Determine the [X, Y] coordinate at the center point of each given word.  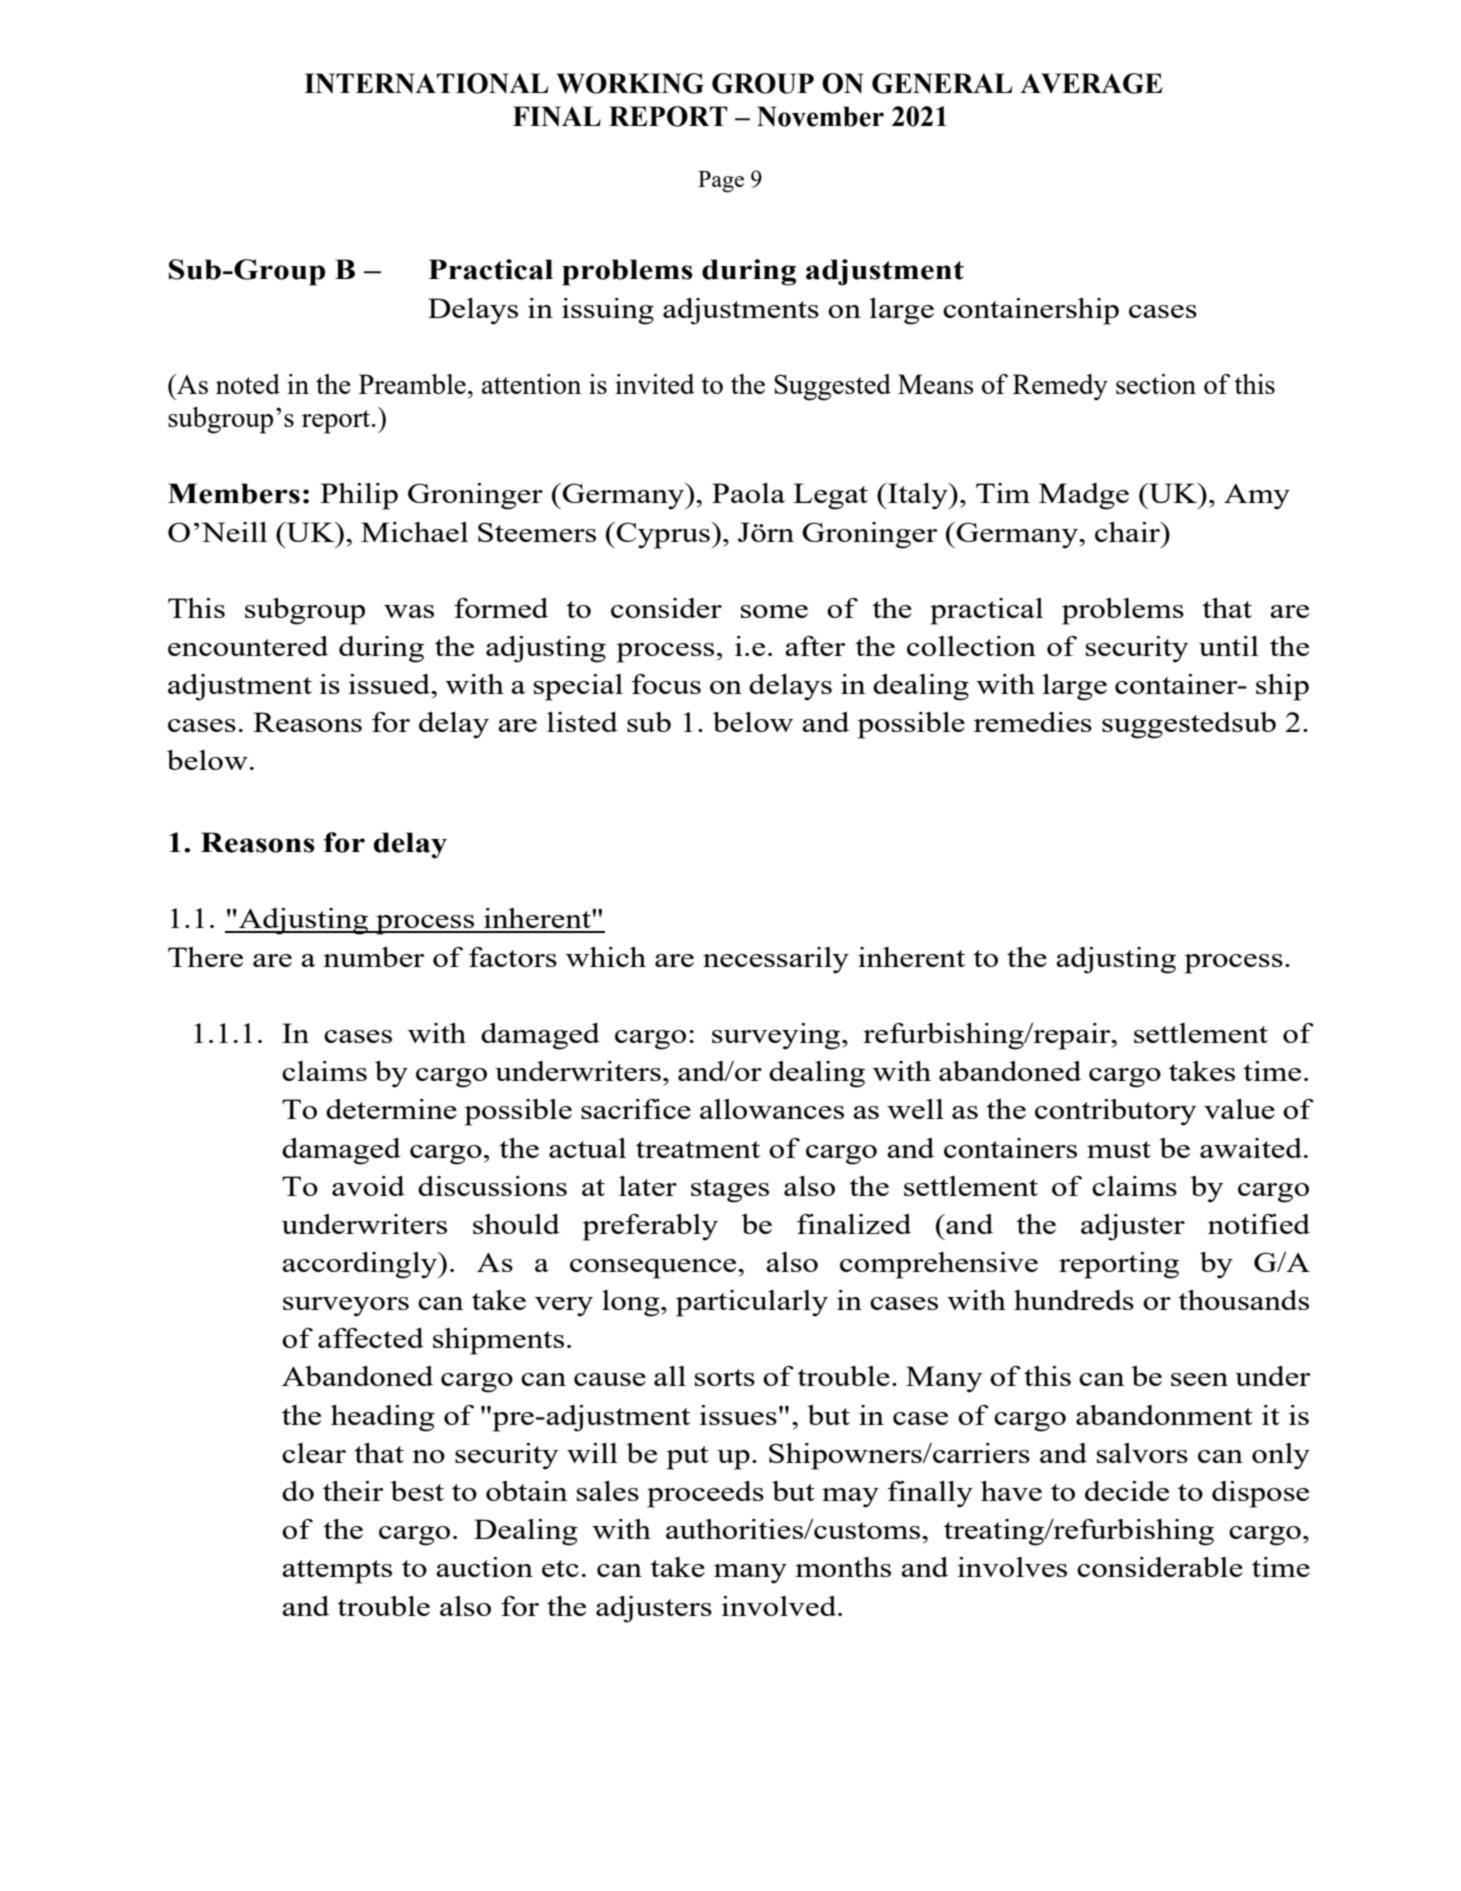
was [409, 611]
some [774, 611]
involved [780, 1606]
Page [721, 182]
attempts [337, 1572]
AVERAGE [1091, 83]
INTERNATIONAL [426, 83]
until [1229, 646]
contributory [1116, 1112]
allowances [772, 1109]
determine [391, 1109]
